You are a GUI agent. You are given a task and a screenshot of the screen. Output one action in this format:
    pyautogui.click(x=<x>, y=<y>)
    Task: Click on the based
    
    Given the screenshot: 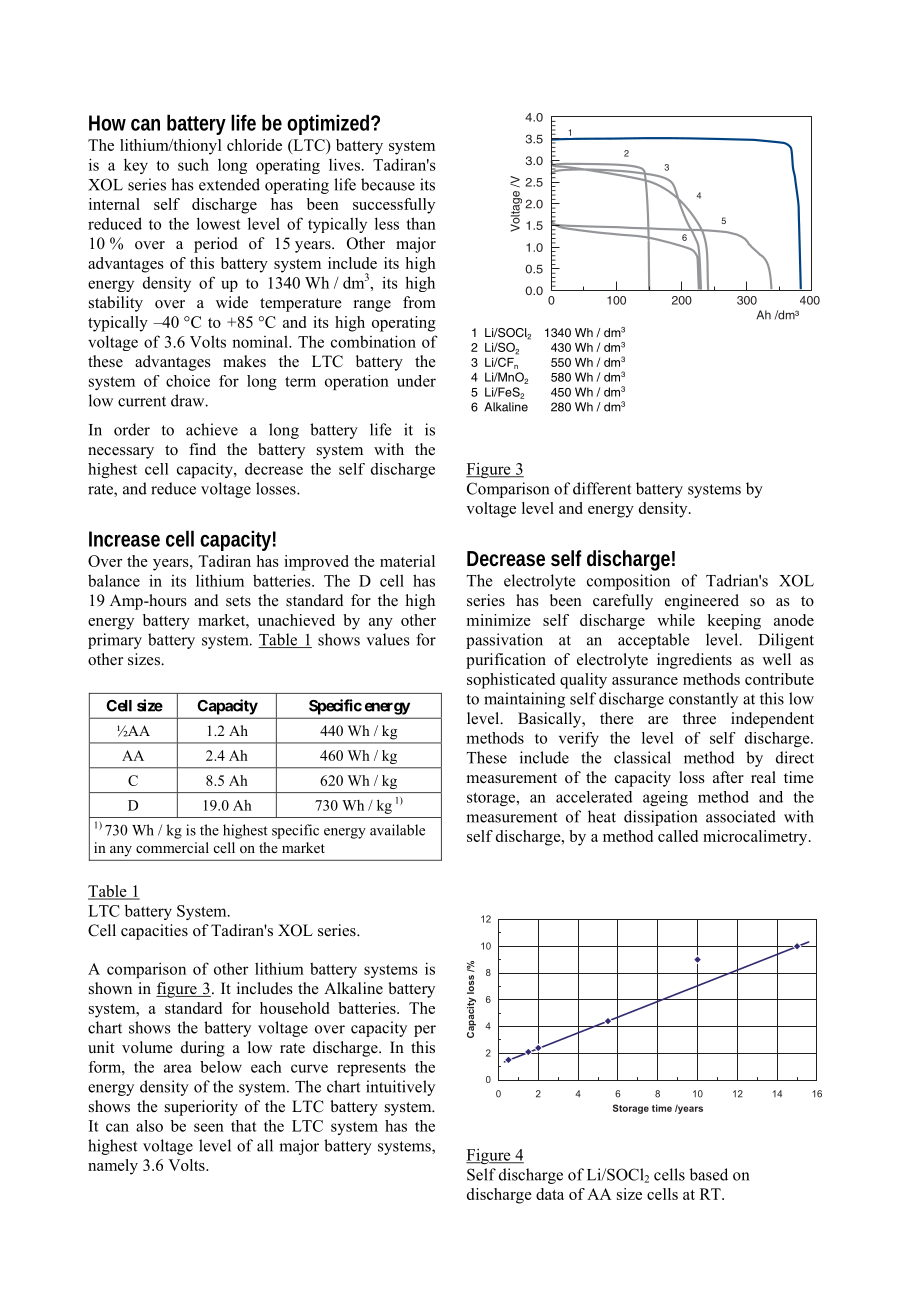 What is the action you would take?
    pyautogui.click(x=709, y=1174)
